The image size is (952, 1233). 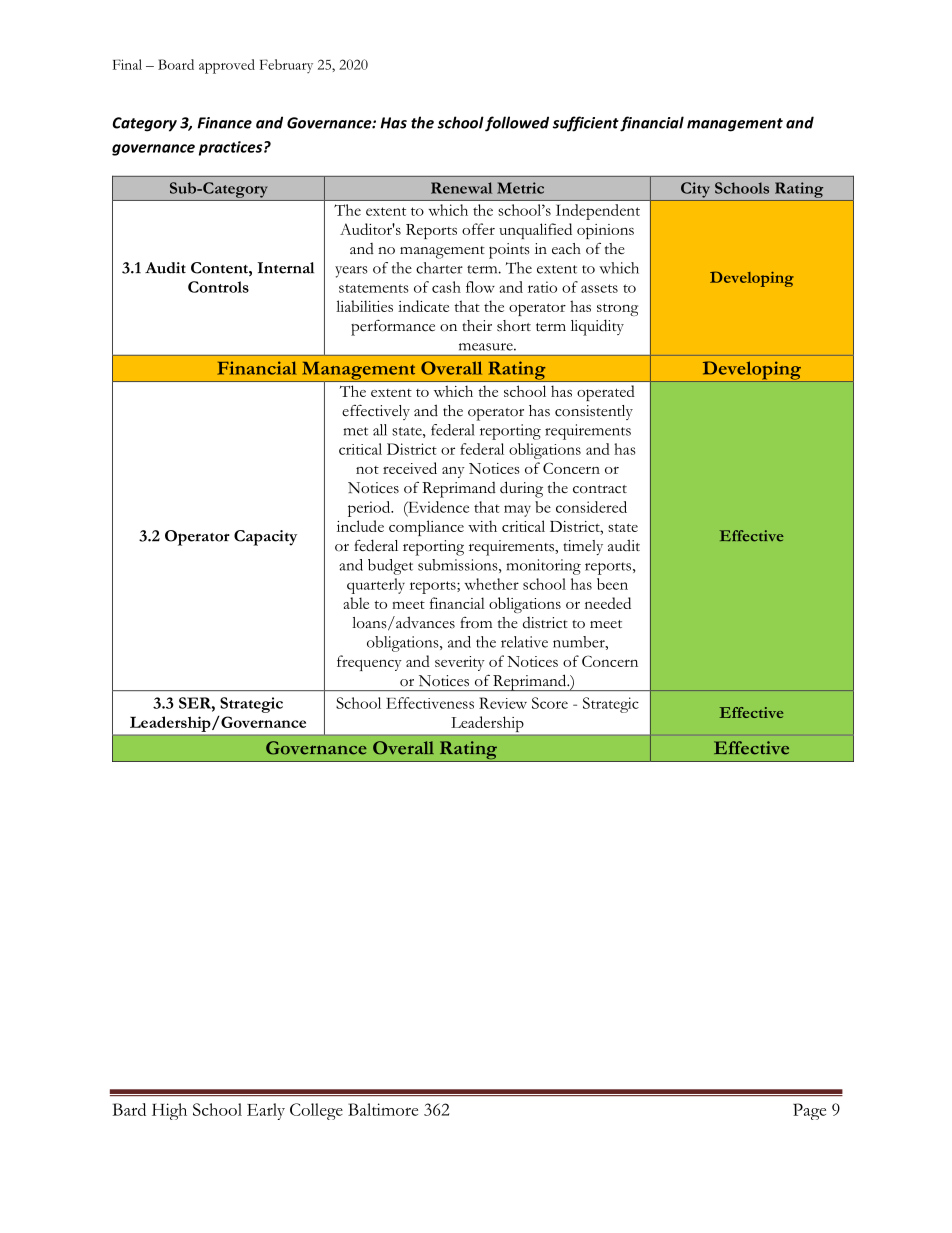 What do you see at coordinates (369, 663) in the page?
I see `frequency` at bounding box center [369, 663].
